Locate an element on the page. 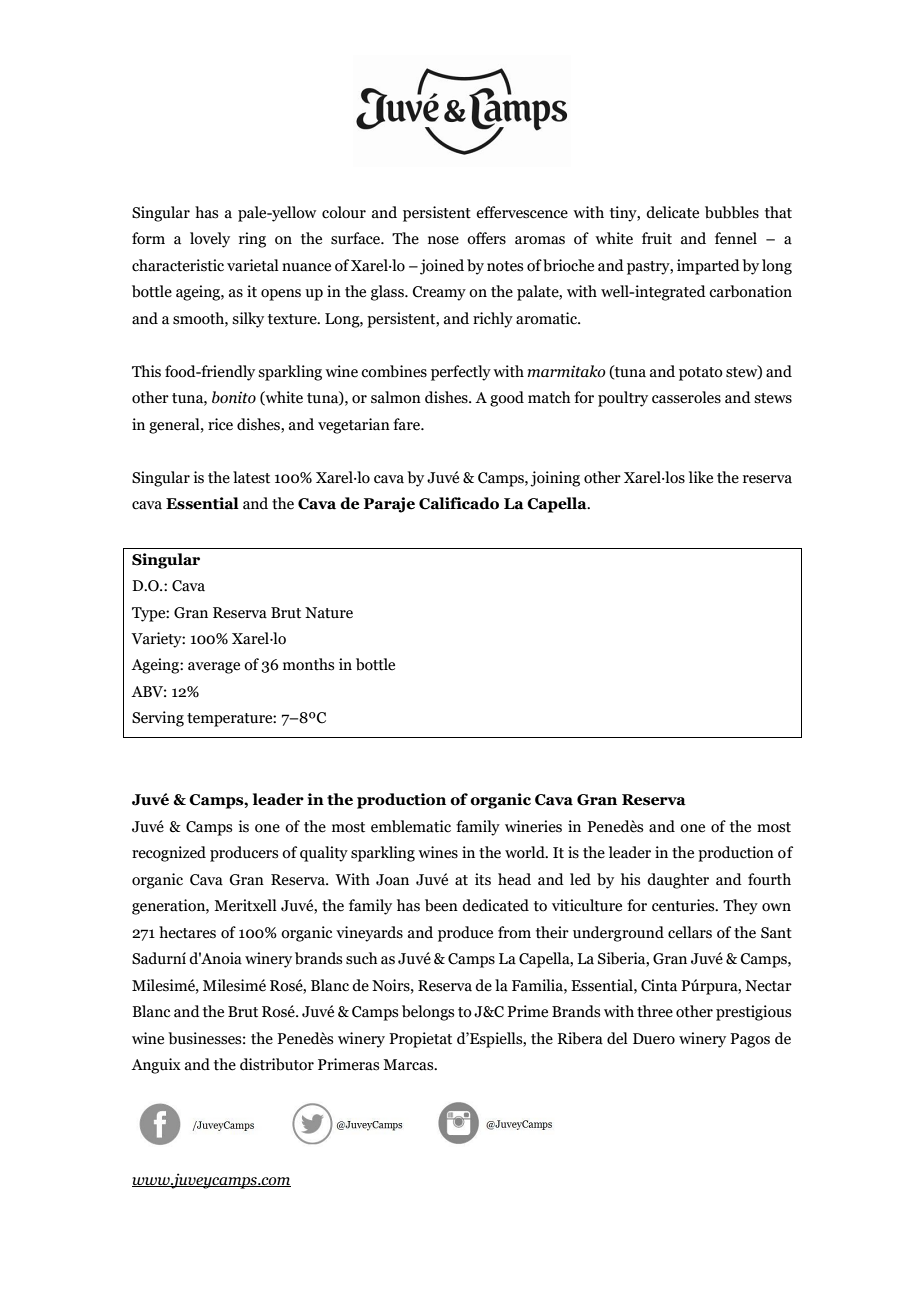 Image resolution: width=924 pixels, height=1308 pixels. imparted is located at coordinates (708, 267).
